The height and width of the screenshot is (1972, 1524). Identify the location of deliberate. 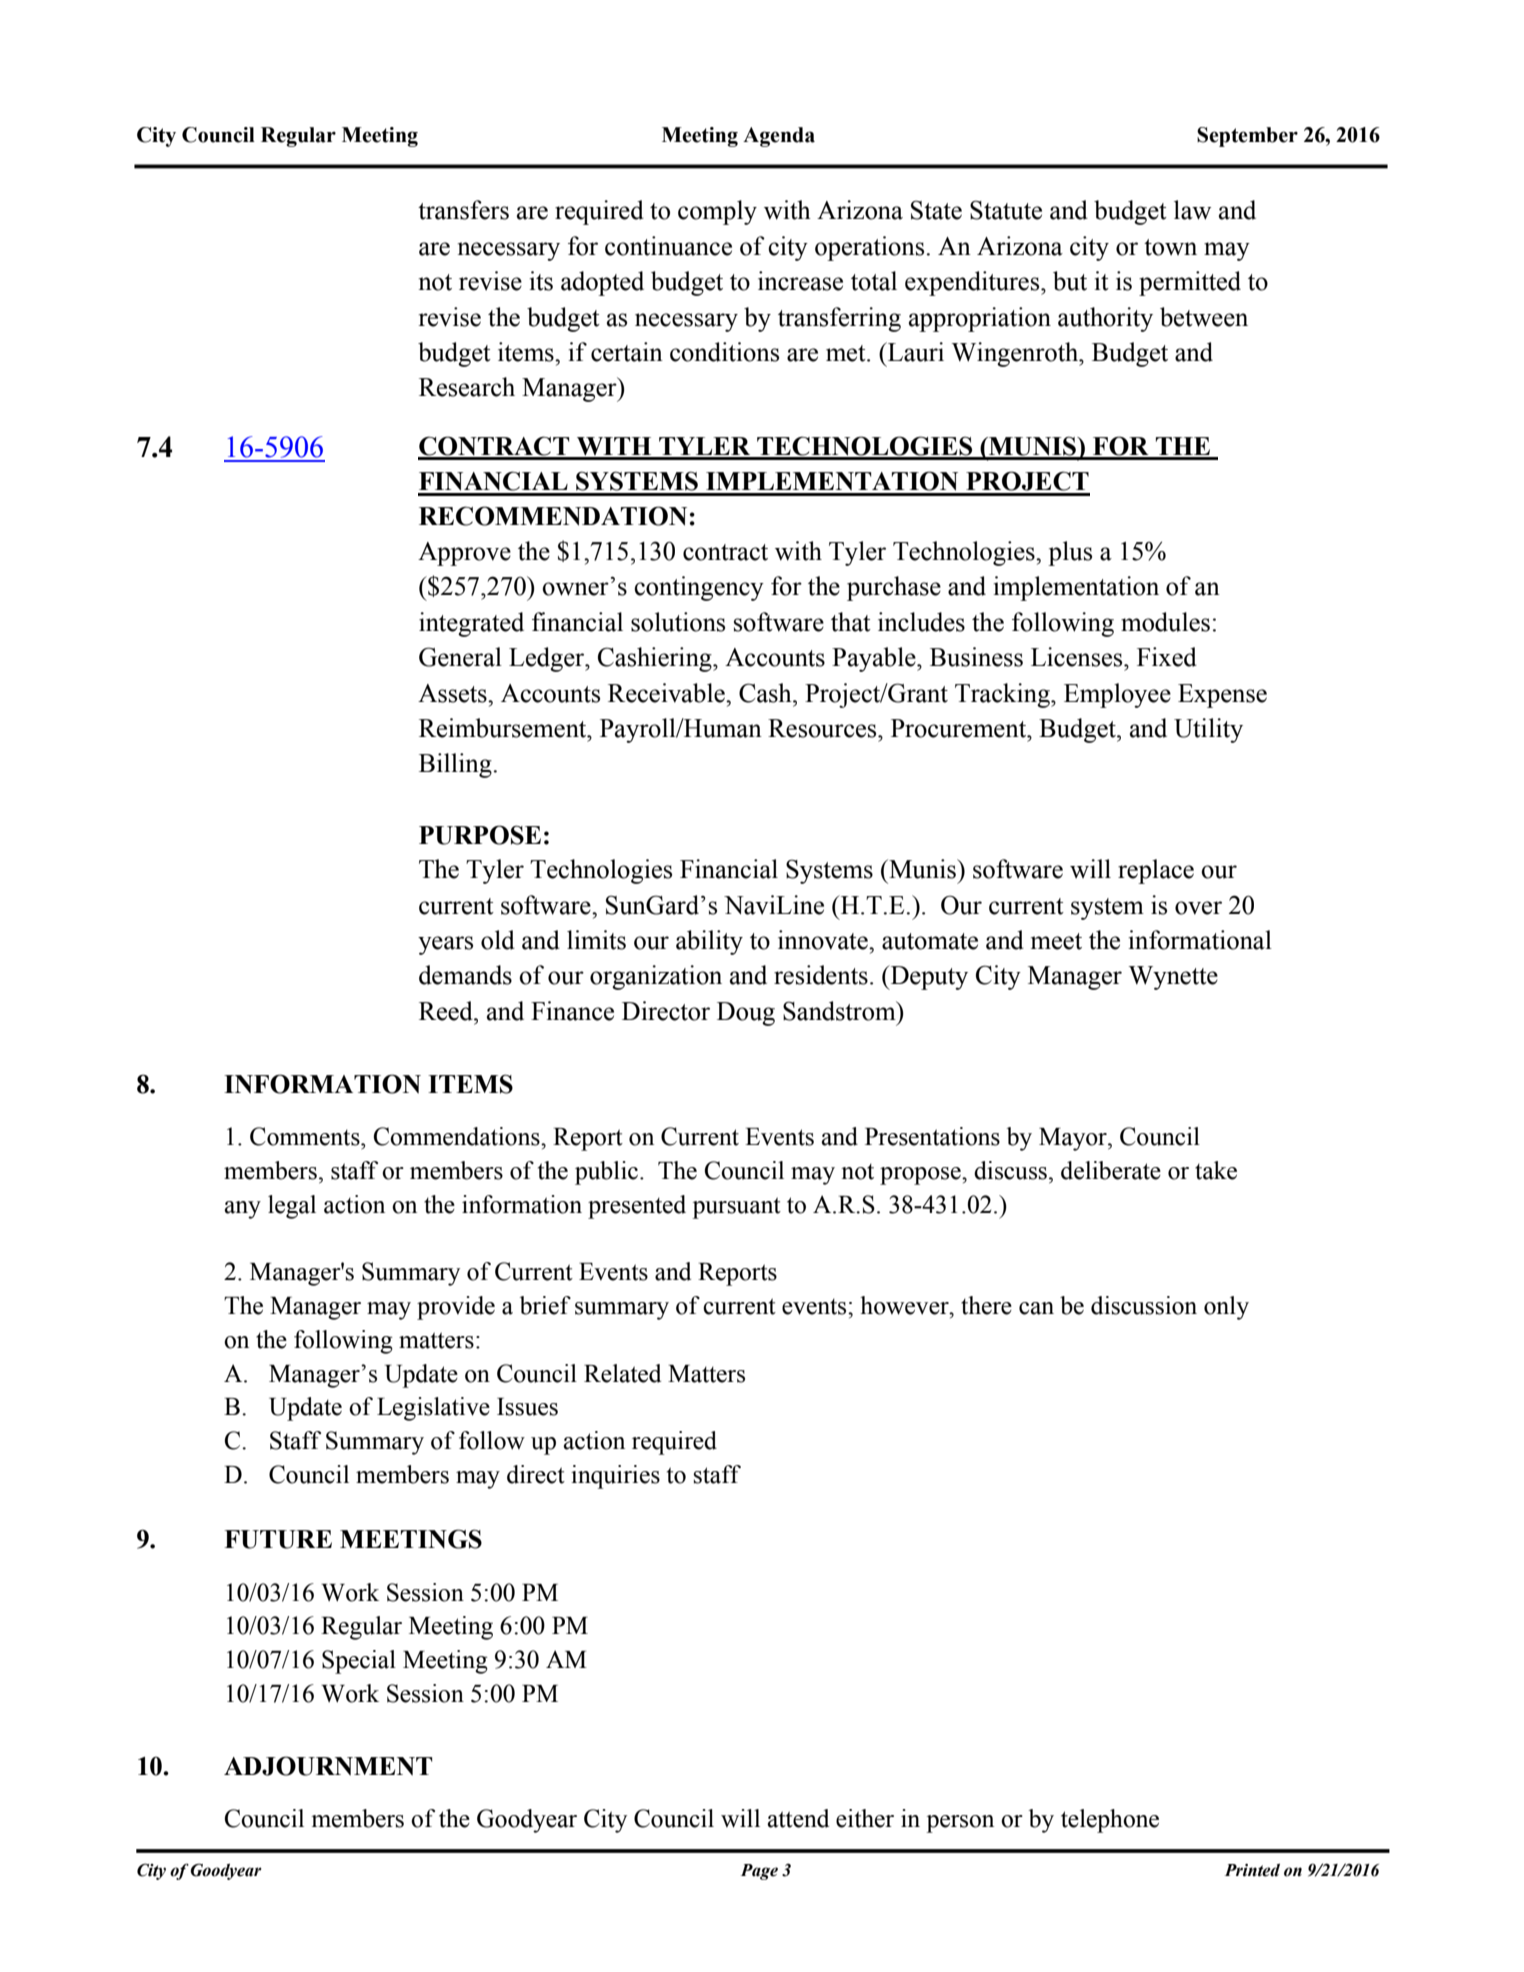
(1111, 1170).
